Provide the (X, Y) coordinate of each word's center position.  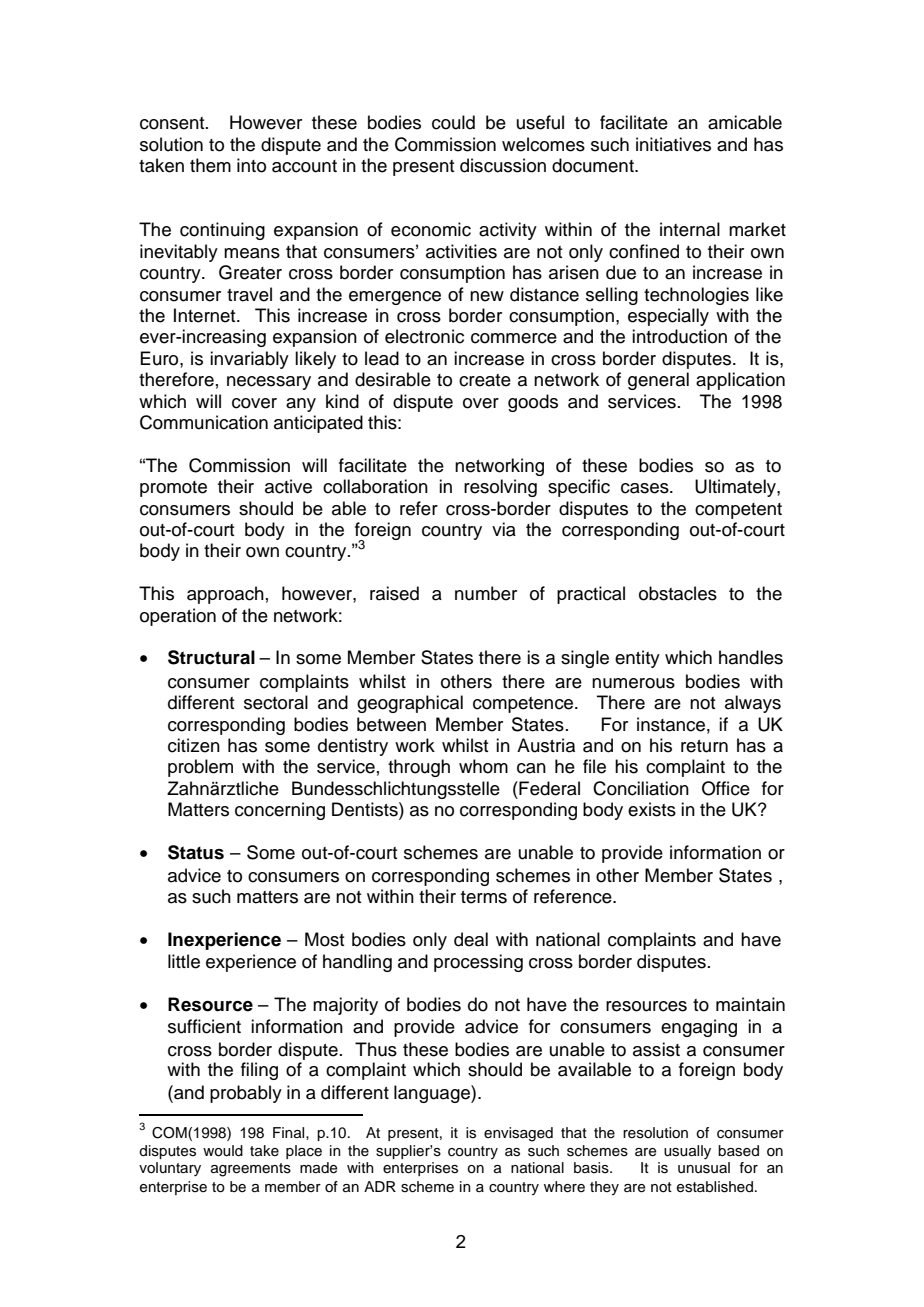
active (288, 486)
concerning (280, 811)
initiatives (673, 144)
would (223, 1151)
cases (646, 488)
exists (652, 809)
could (453, 122)
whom (483, 766)
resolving (500, 488)
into (251, 165)
